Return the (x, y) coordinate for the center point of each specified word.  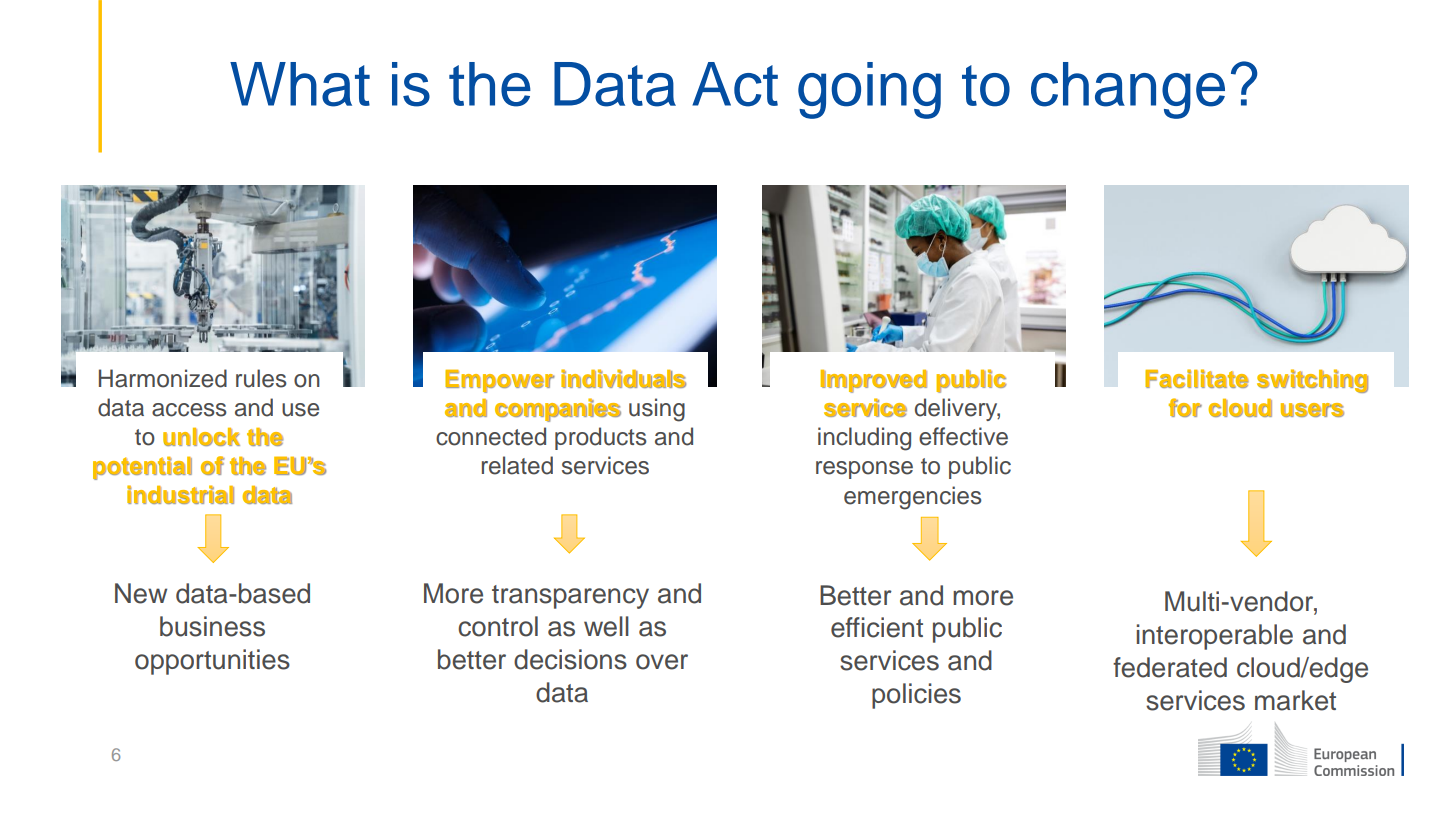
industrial (180, 494)
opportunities (212, 662)
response (864, 470)
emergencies (913, 498)
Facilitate (1197, 378)
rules (261, 378)
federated (1170, 667)
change (1128, 90)
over (662, 662)
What (300, 84)
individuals (623, 378)
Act (735, 84)
